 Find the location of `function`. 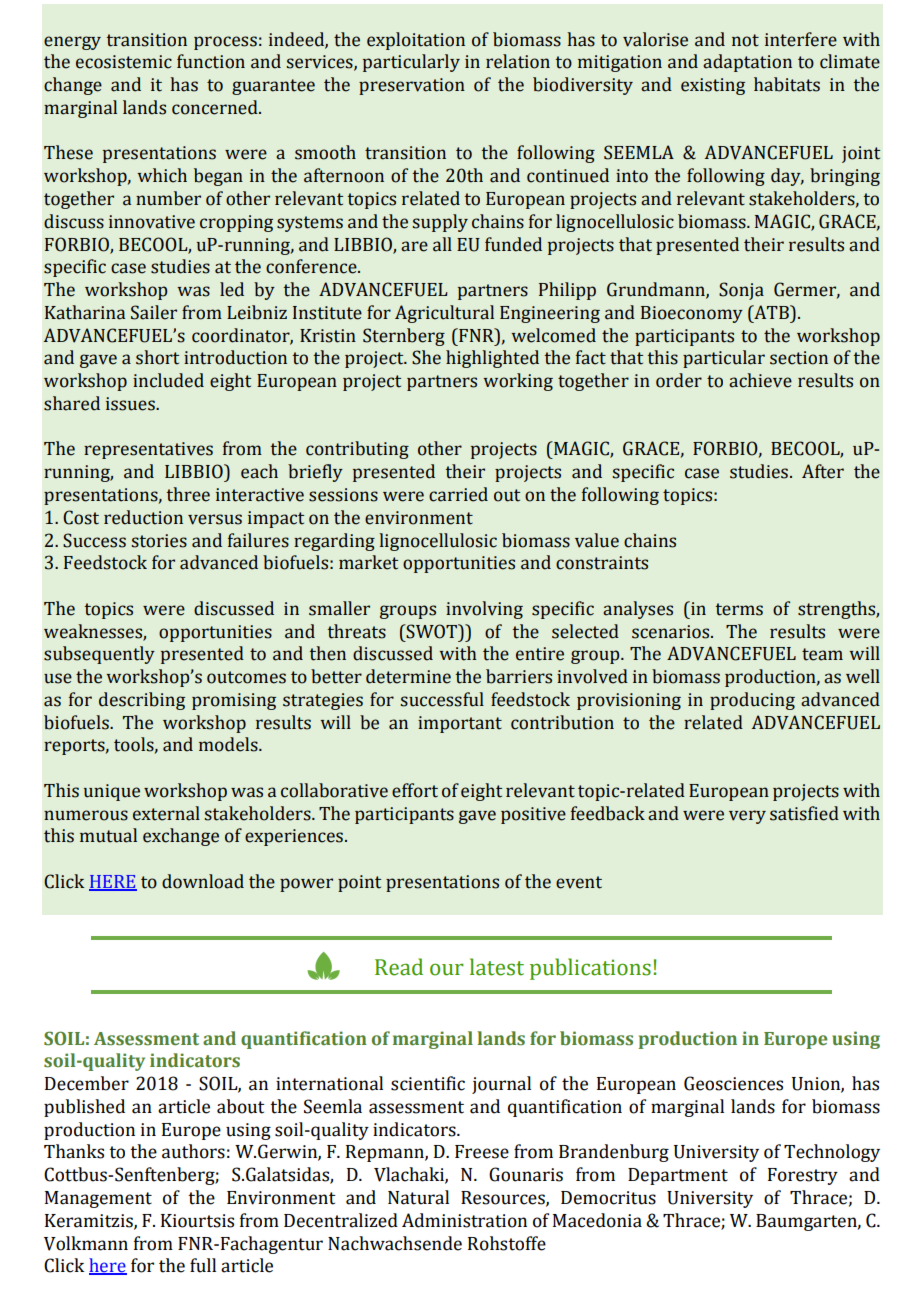

function is located at coordinates (211, 61).
